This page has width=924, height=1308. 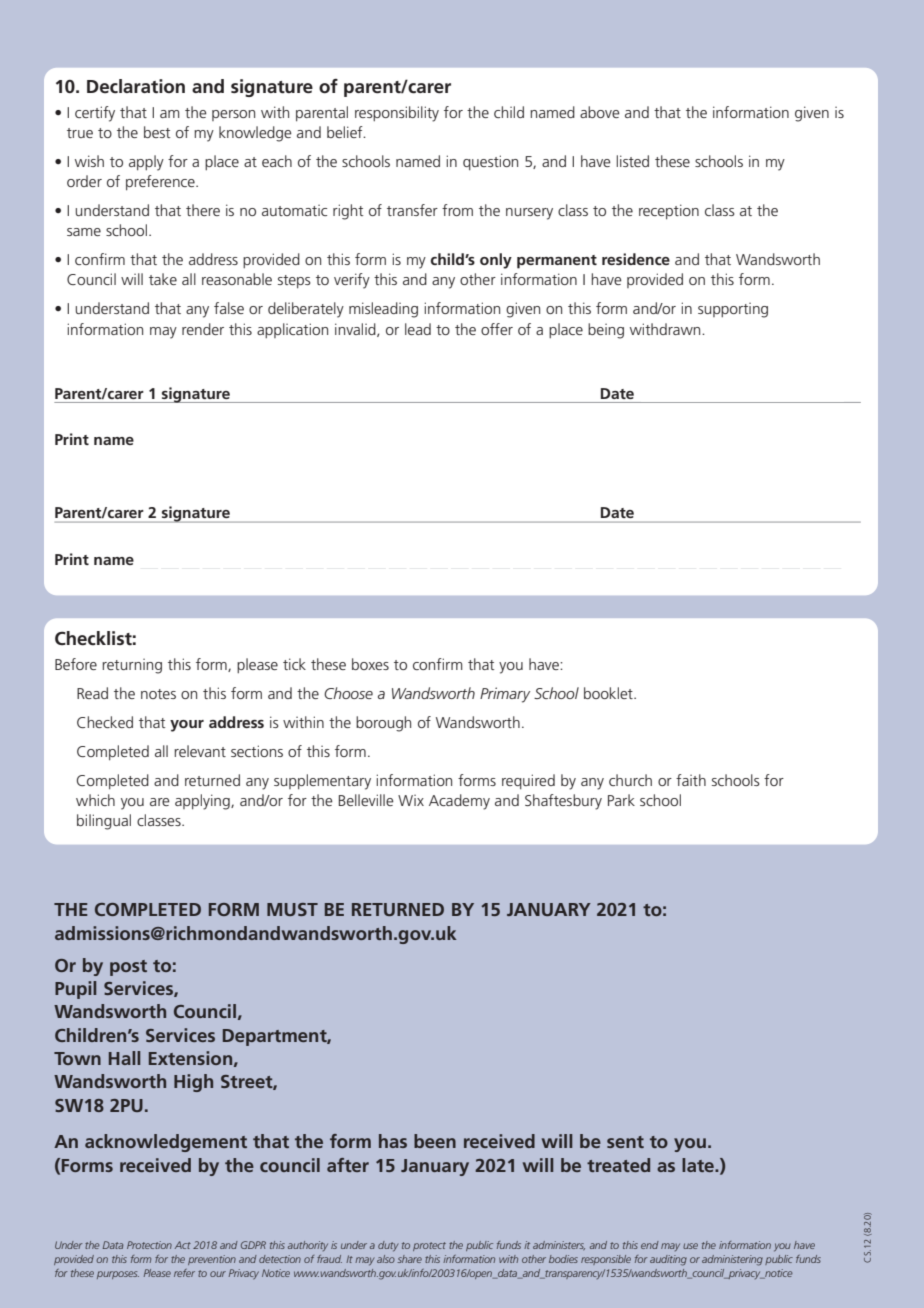 What do you see at coordinates (183, 1245) in the page?
I see `Act` at bounding box center [183, 1245].
